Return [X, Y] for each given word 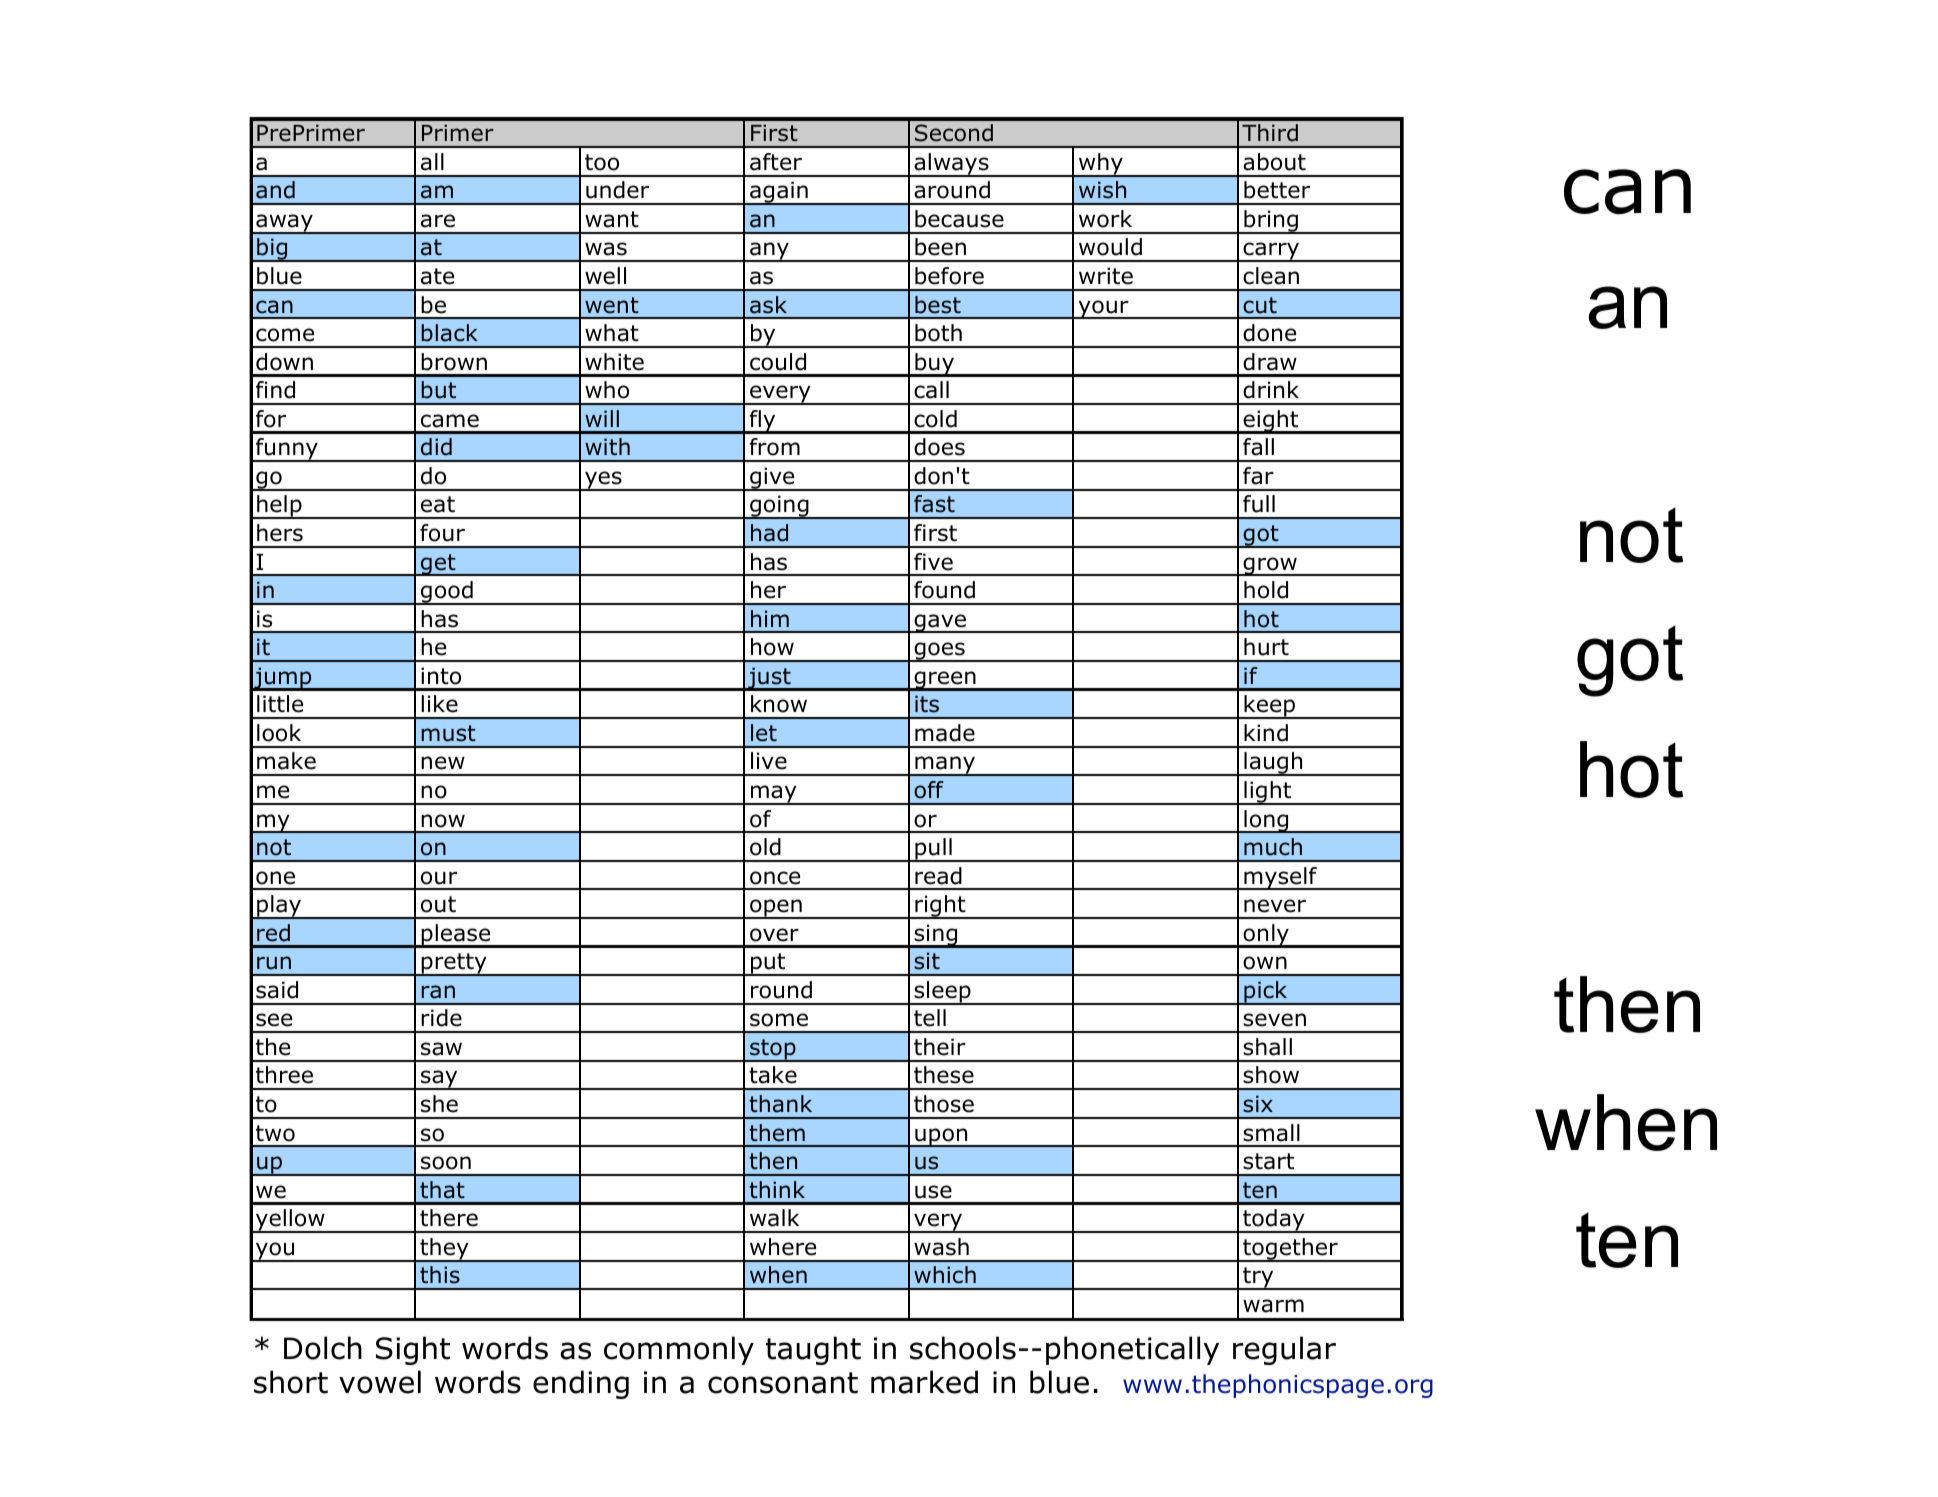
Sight [413, 1350]
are [438, 221]
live [769, 761]
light [1268, 793]
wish [1102, 190]
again [779, 193]
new [443, 763]
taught [813, 1350]
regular [1284, 1350]
